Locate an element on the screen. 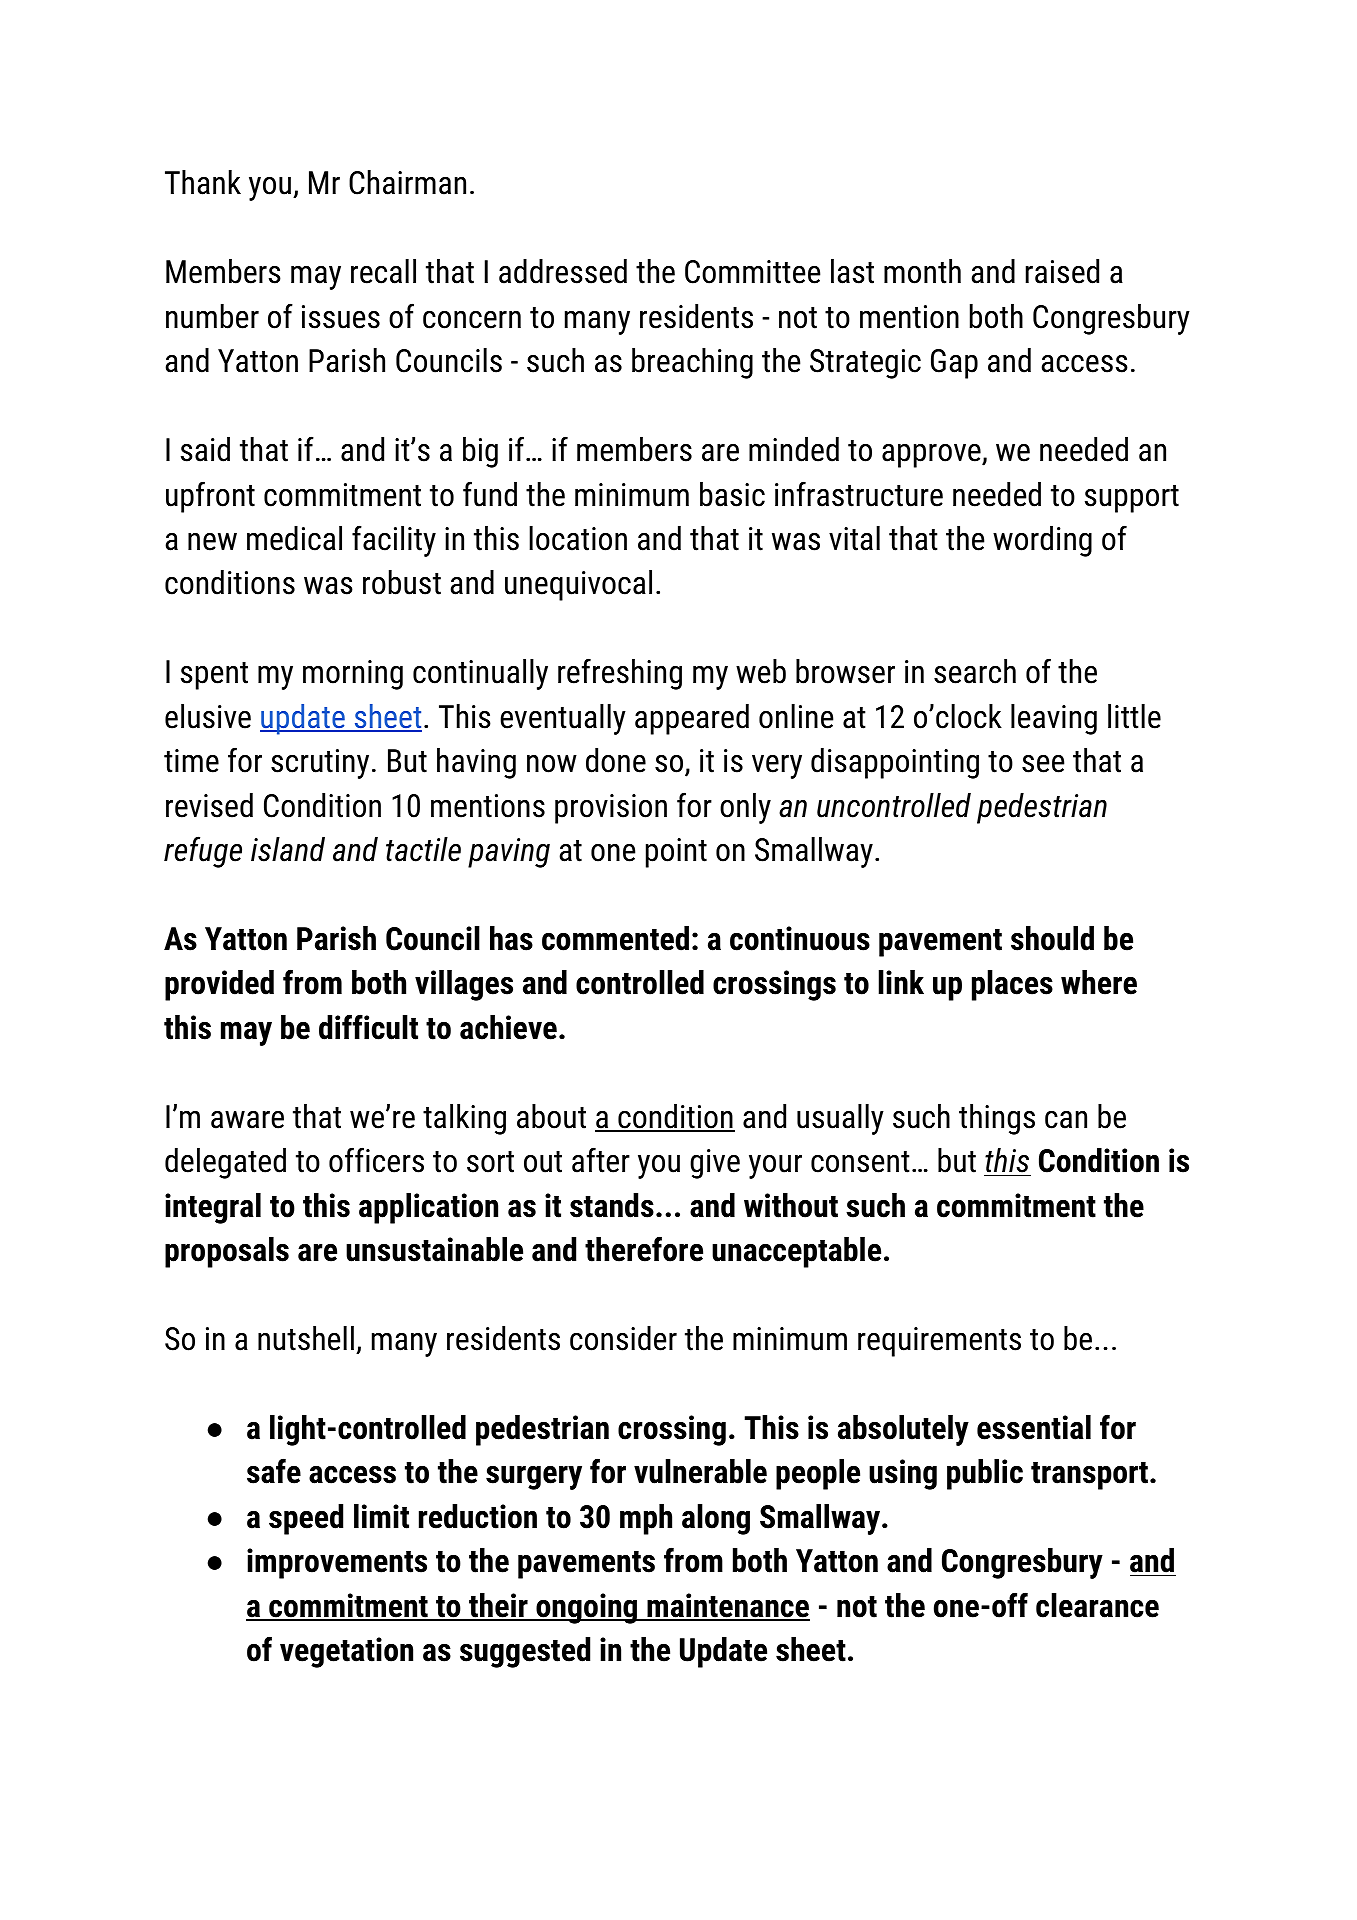 This screenshot has height=1920, width=1357. maintenance is located at coordinates (727, 1606).
